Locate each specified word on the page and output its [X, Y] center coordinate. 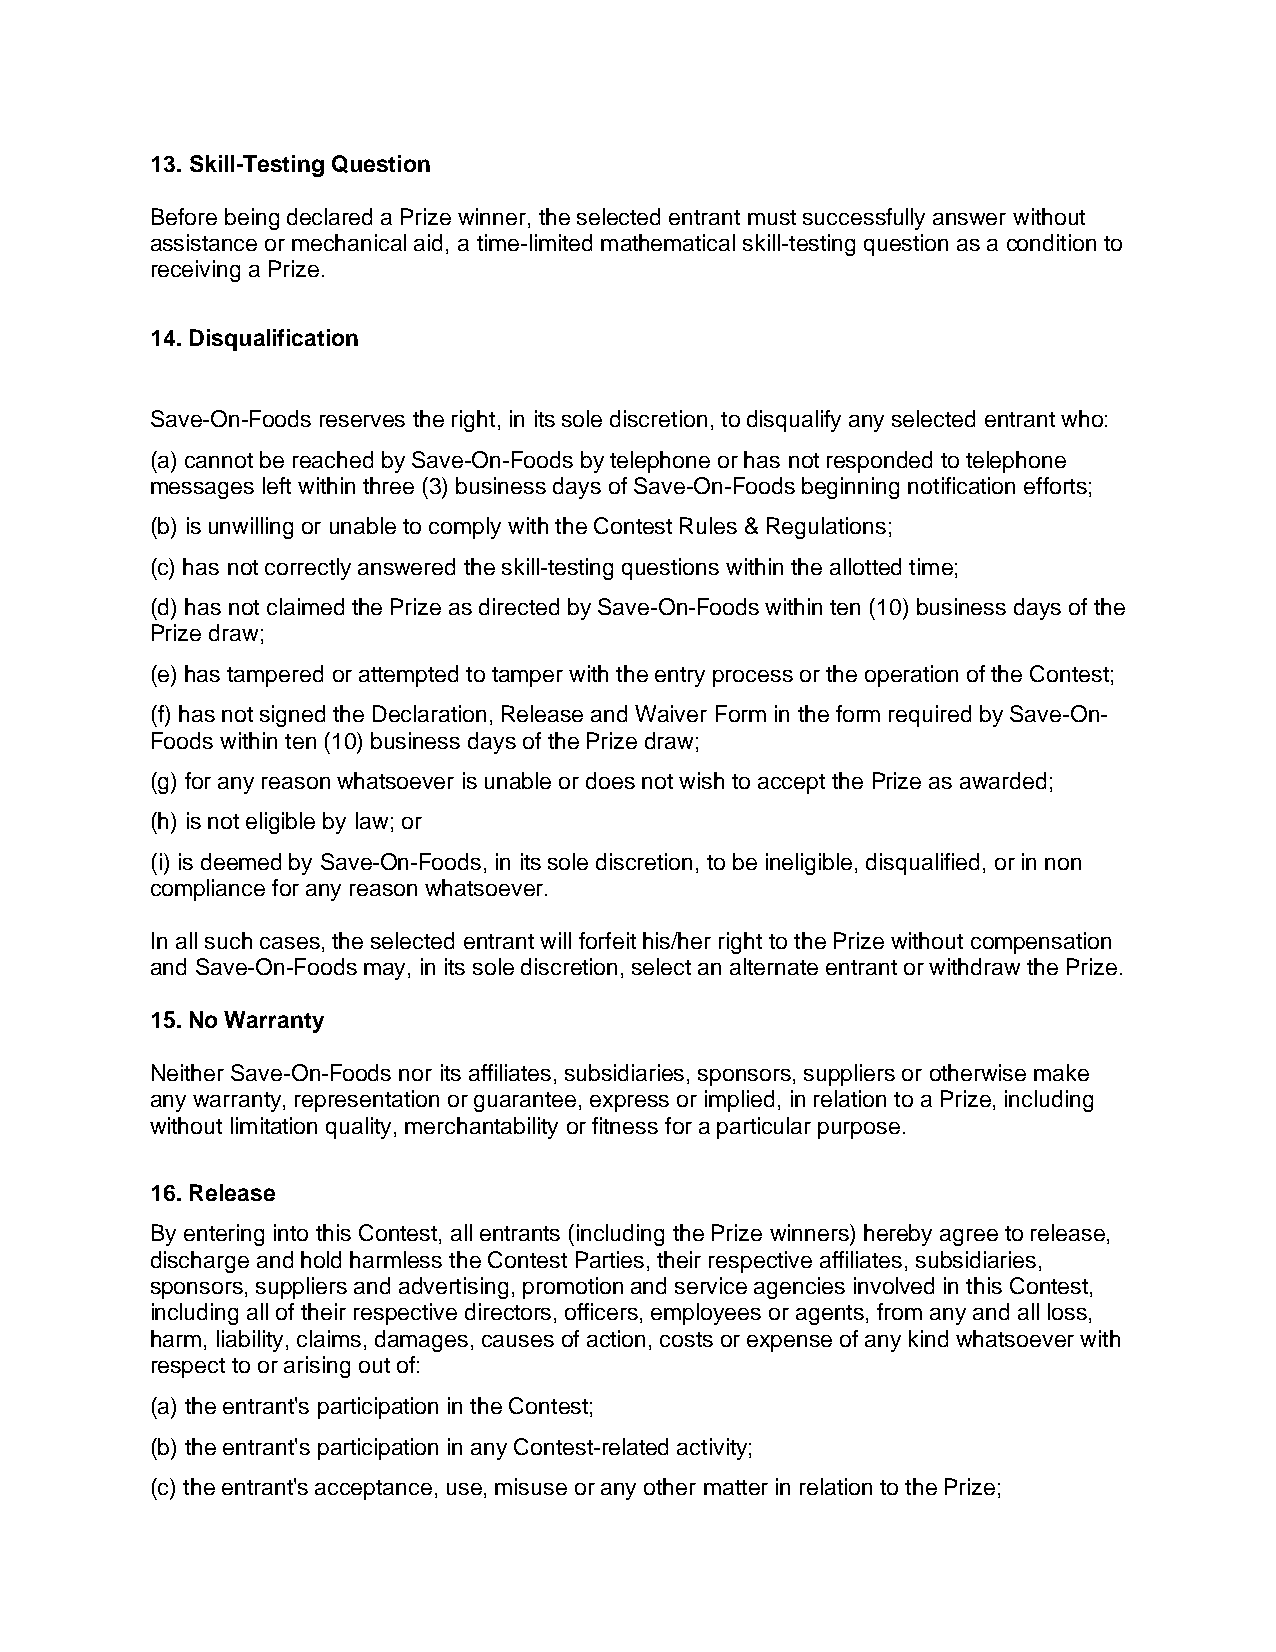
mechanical [349, 242]
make [1061, 1072]
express [629, 1103]
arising [317, 1367]
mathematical [668, 242]
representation [367, 1101]
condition [1051, 242]
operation [911, 676]
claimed [305, 606]
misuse [531, 1486]
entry [680, 677]
